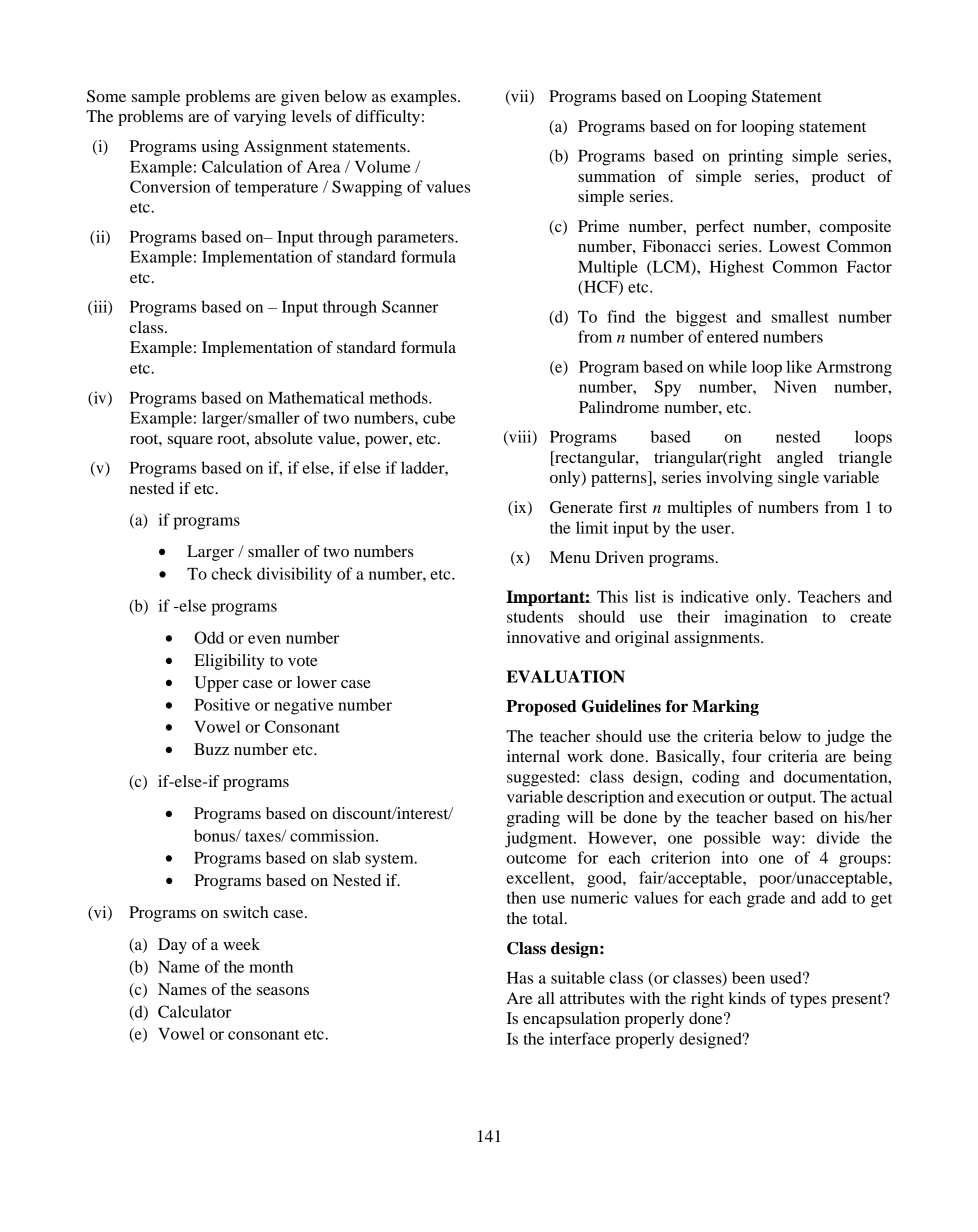 The image size is (978, 1232). Describe the element at coordinates (799, 366) in the page. I see `like` at that location.
